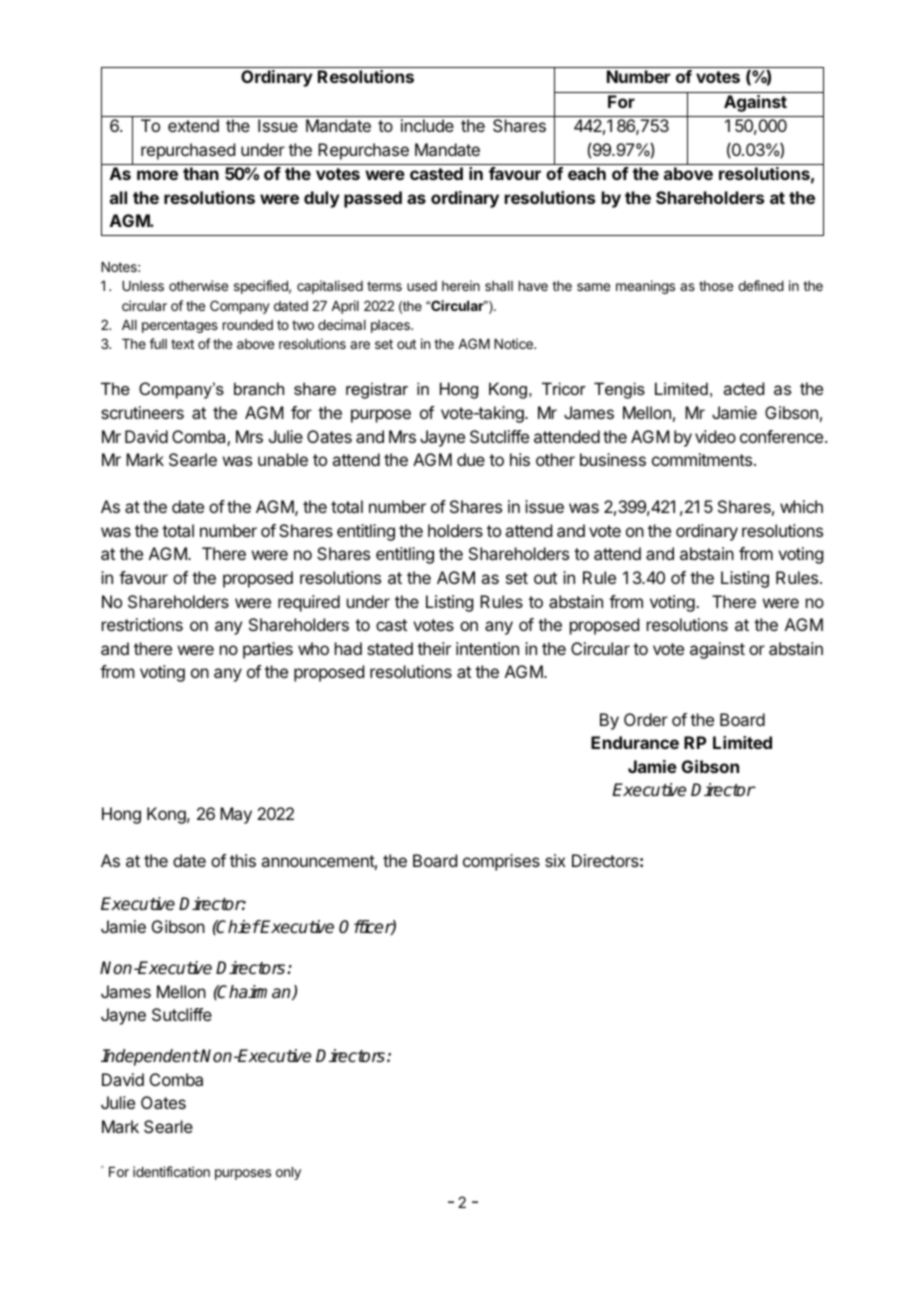 This screenshot has height=1308, width=924. I want to click on identification, so click(171, 1171).
